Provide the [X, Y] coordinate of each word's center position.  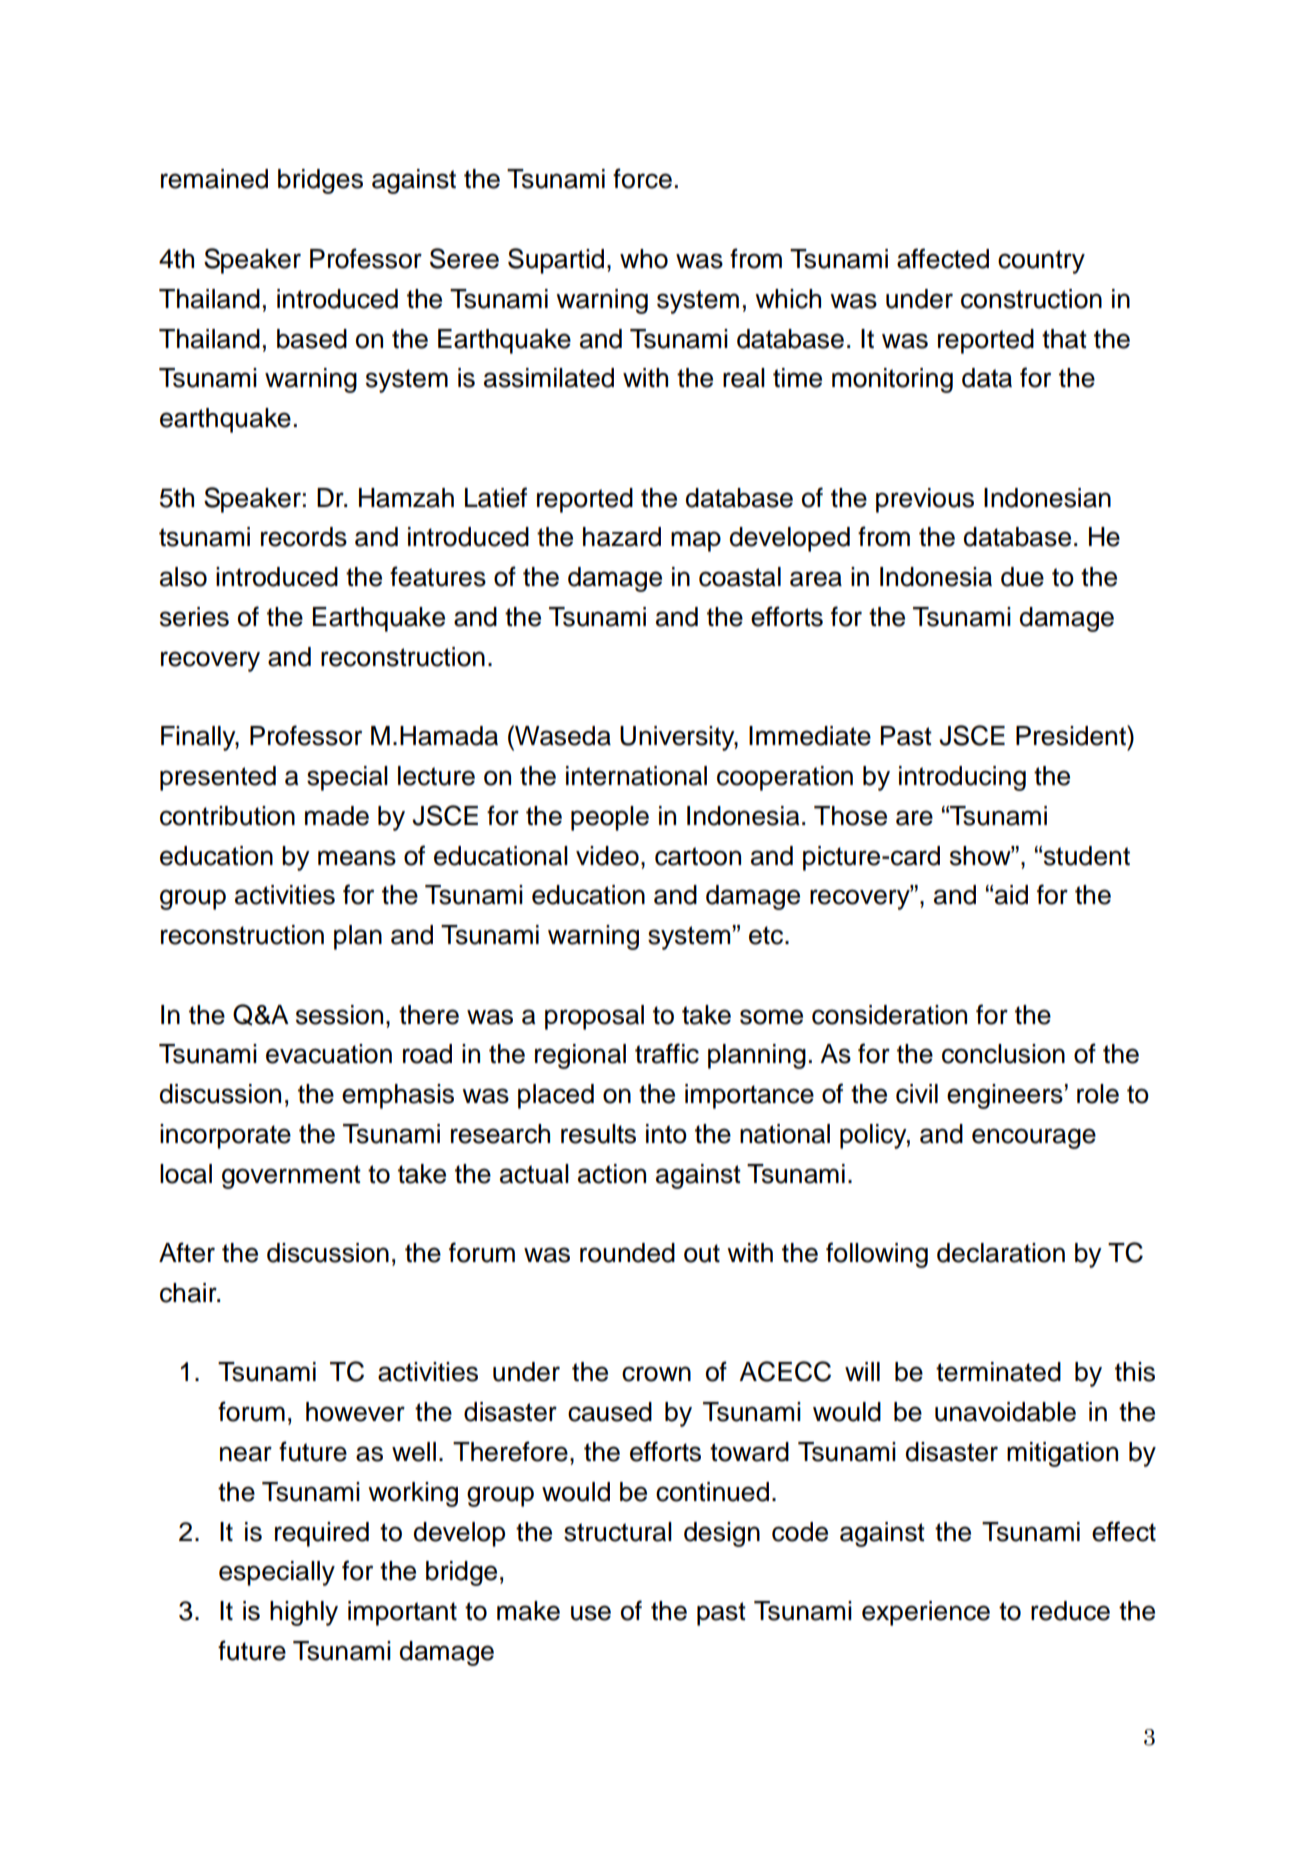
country [1041, 262]
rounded [627, 1253]
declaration [1001, 1253]
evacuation [329, 1054]
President [1072, 735]
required [322, 1534]
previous [925, 500]
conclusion [1003, 1054]
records [304, 537]
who [644, 259]
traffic [667, 1053]
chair [189, 1293]
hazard [622, 537]
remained [214, 179]
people [610, 818]
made [337, 816]
